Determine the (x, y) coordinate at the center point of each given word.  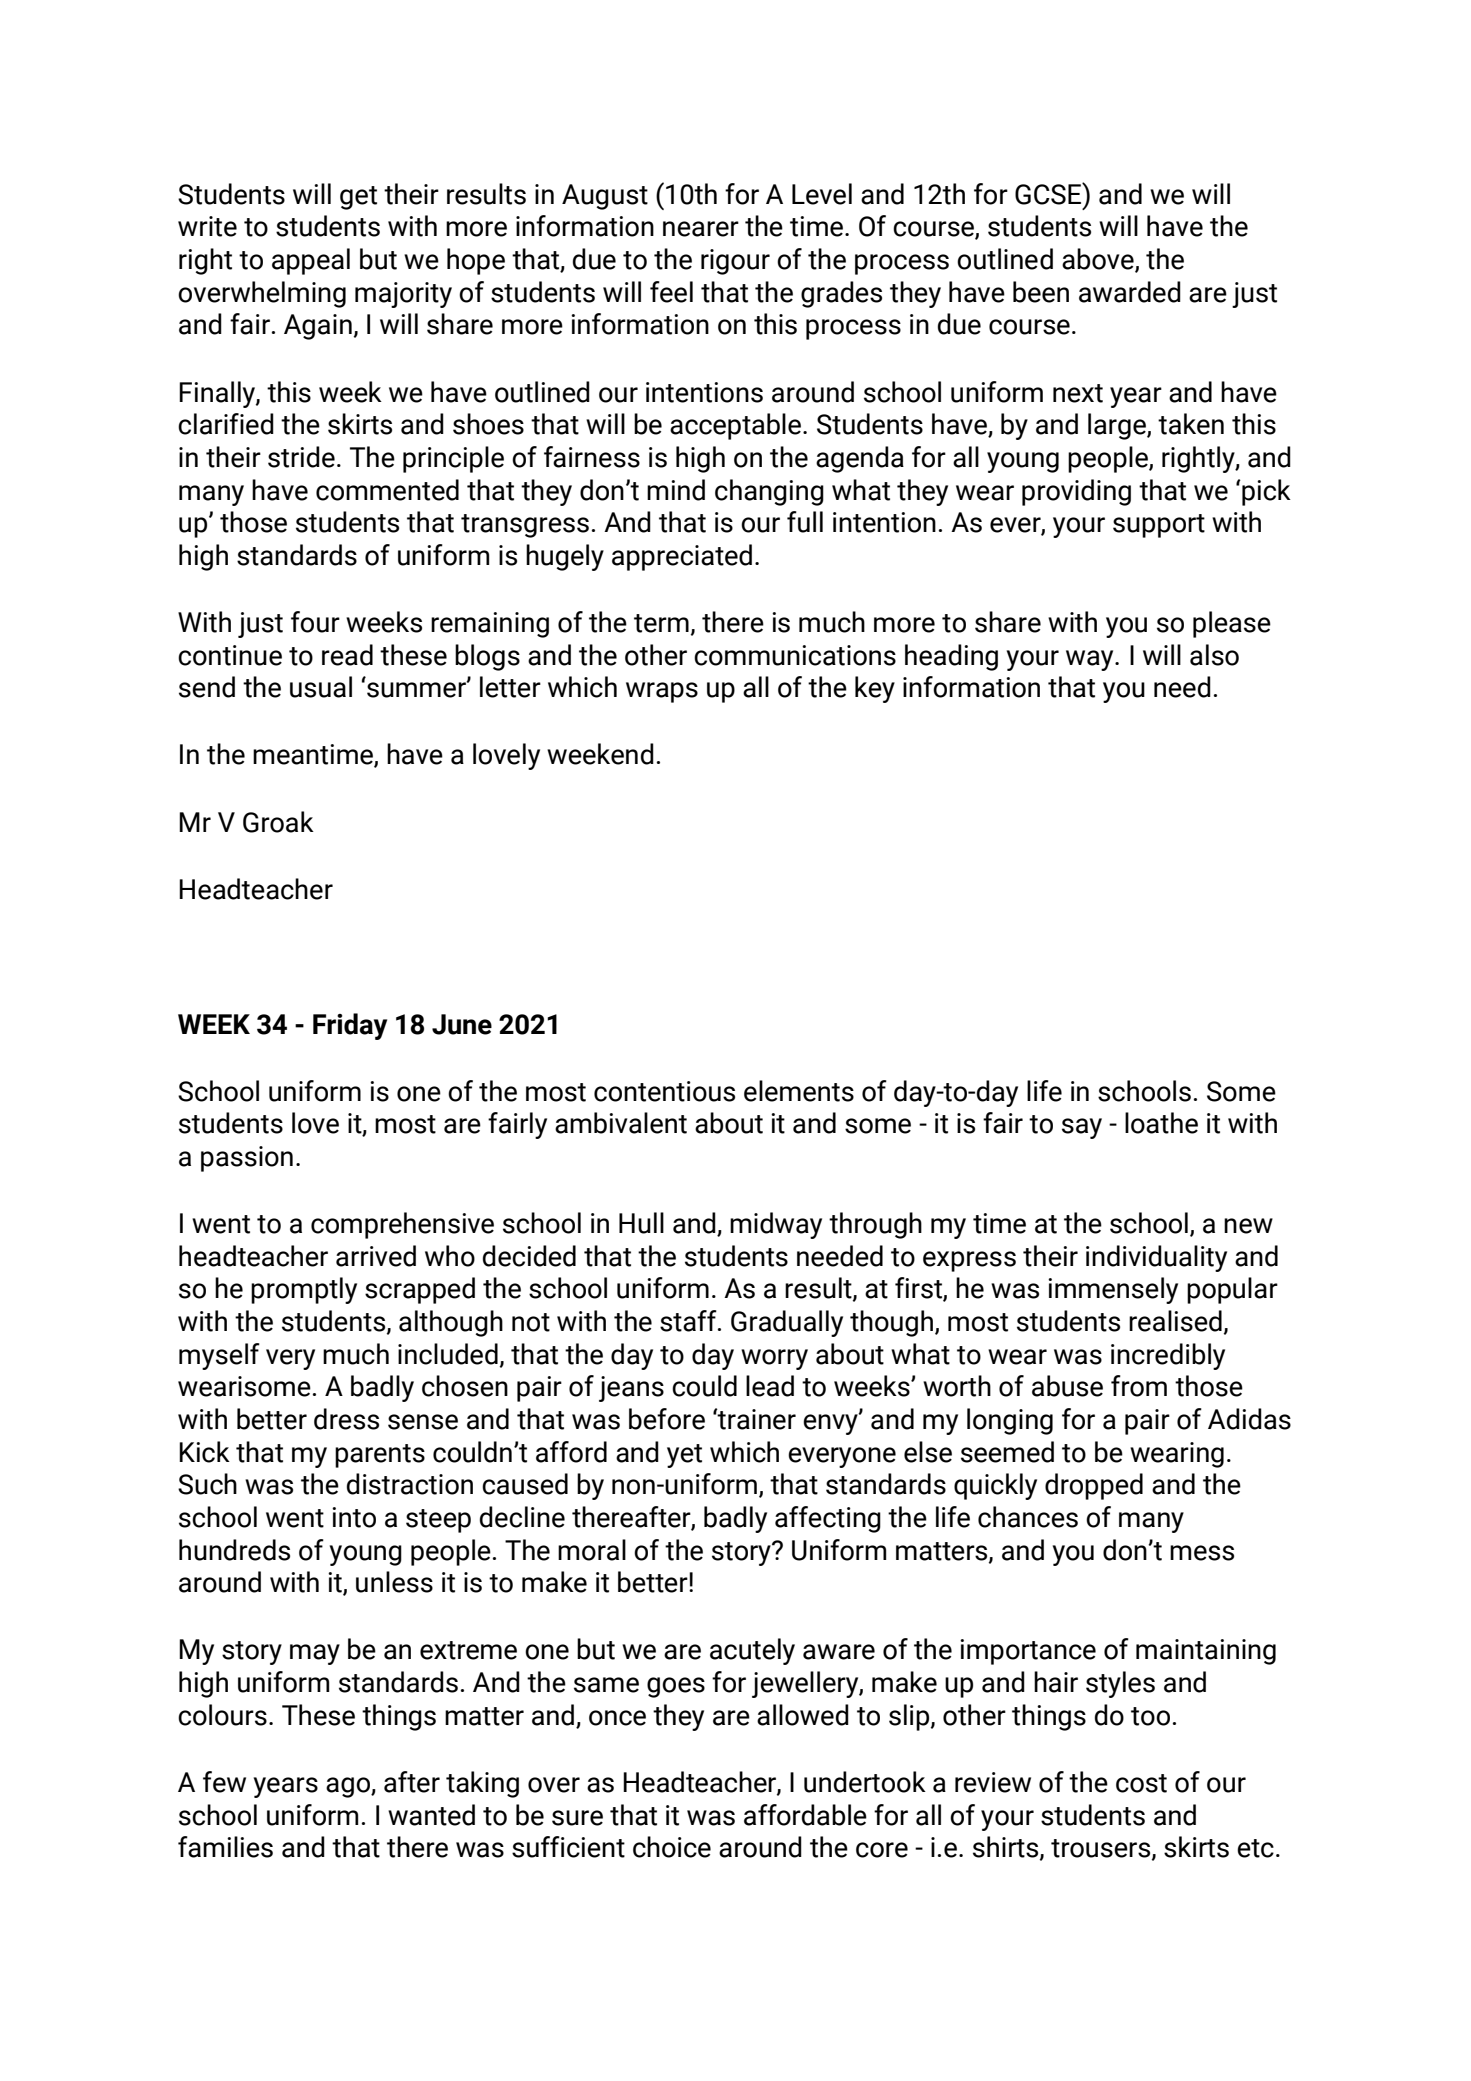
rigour (735, 262)
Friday (350, 1026)
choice (672, 1847)
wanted (431, 1815)
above (1099, 260)
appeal (311, 261)
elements (799, 1091)
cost (1141, 1783)
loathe (1161, 1123)
